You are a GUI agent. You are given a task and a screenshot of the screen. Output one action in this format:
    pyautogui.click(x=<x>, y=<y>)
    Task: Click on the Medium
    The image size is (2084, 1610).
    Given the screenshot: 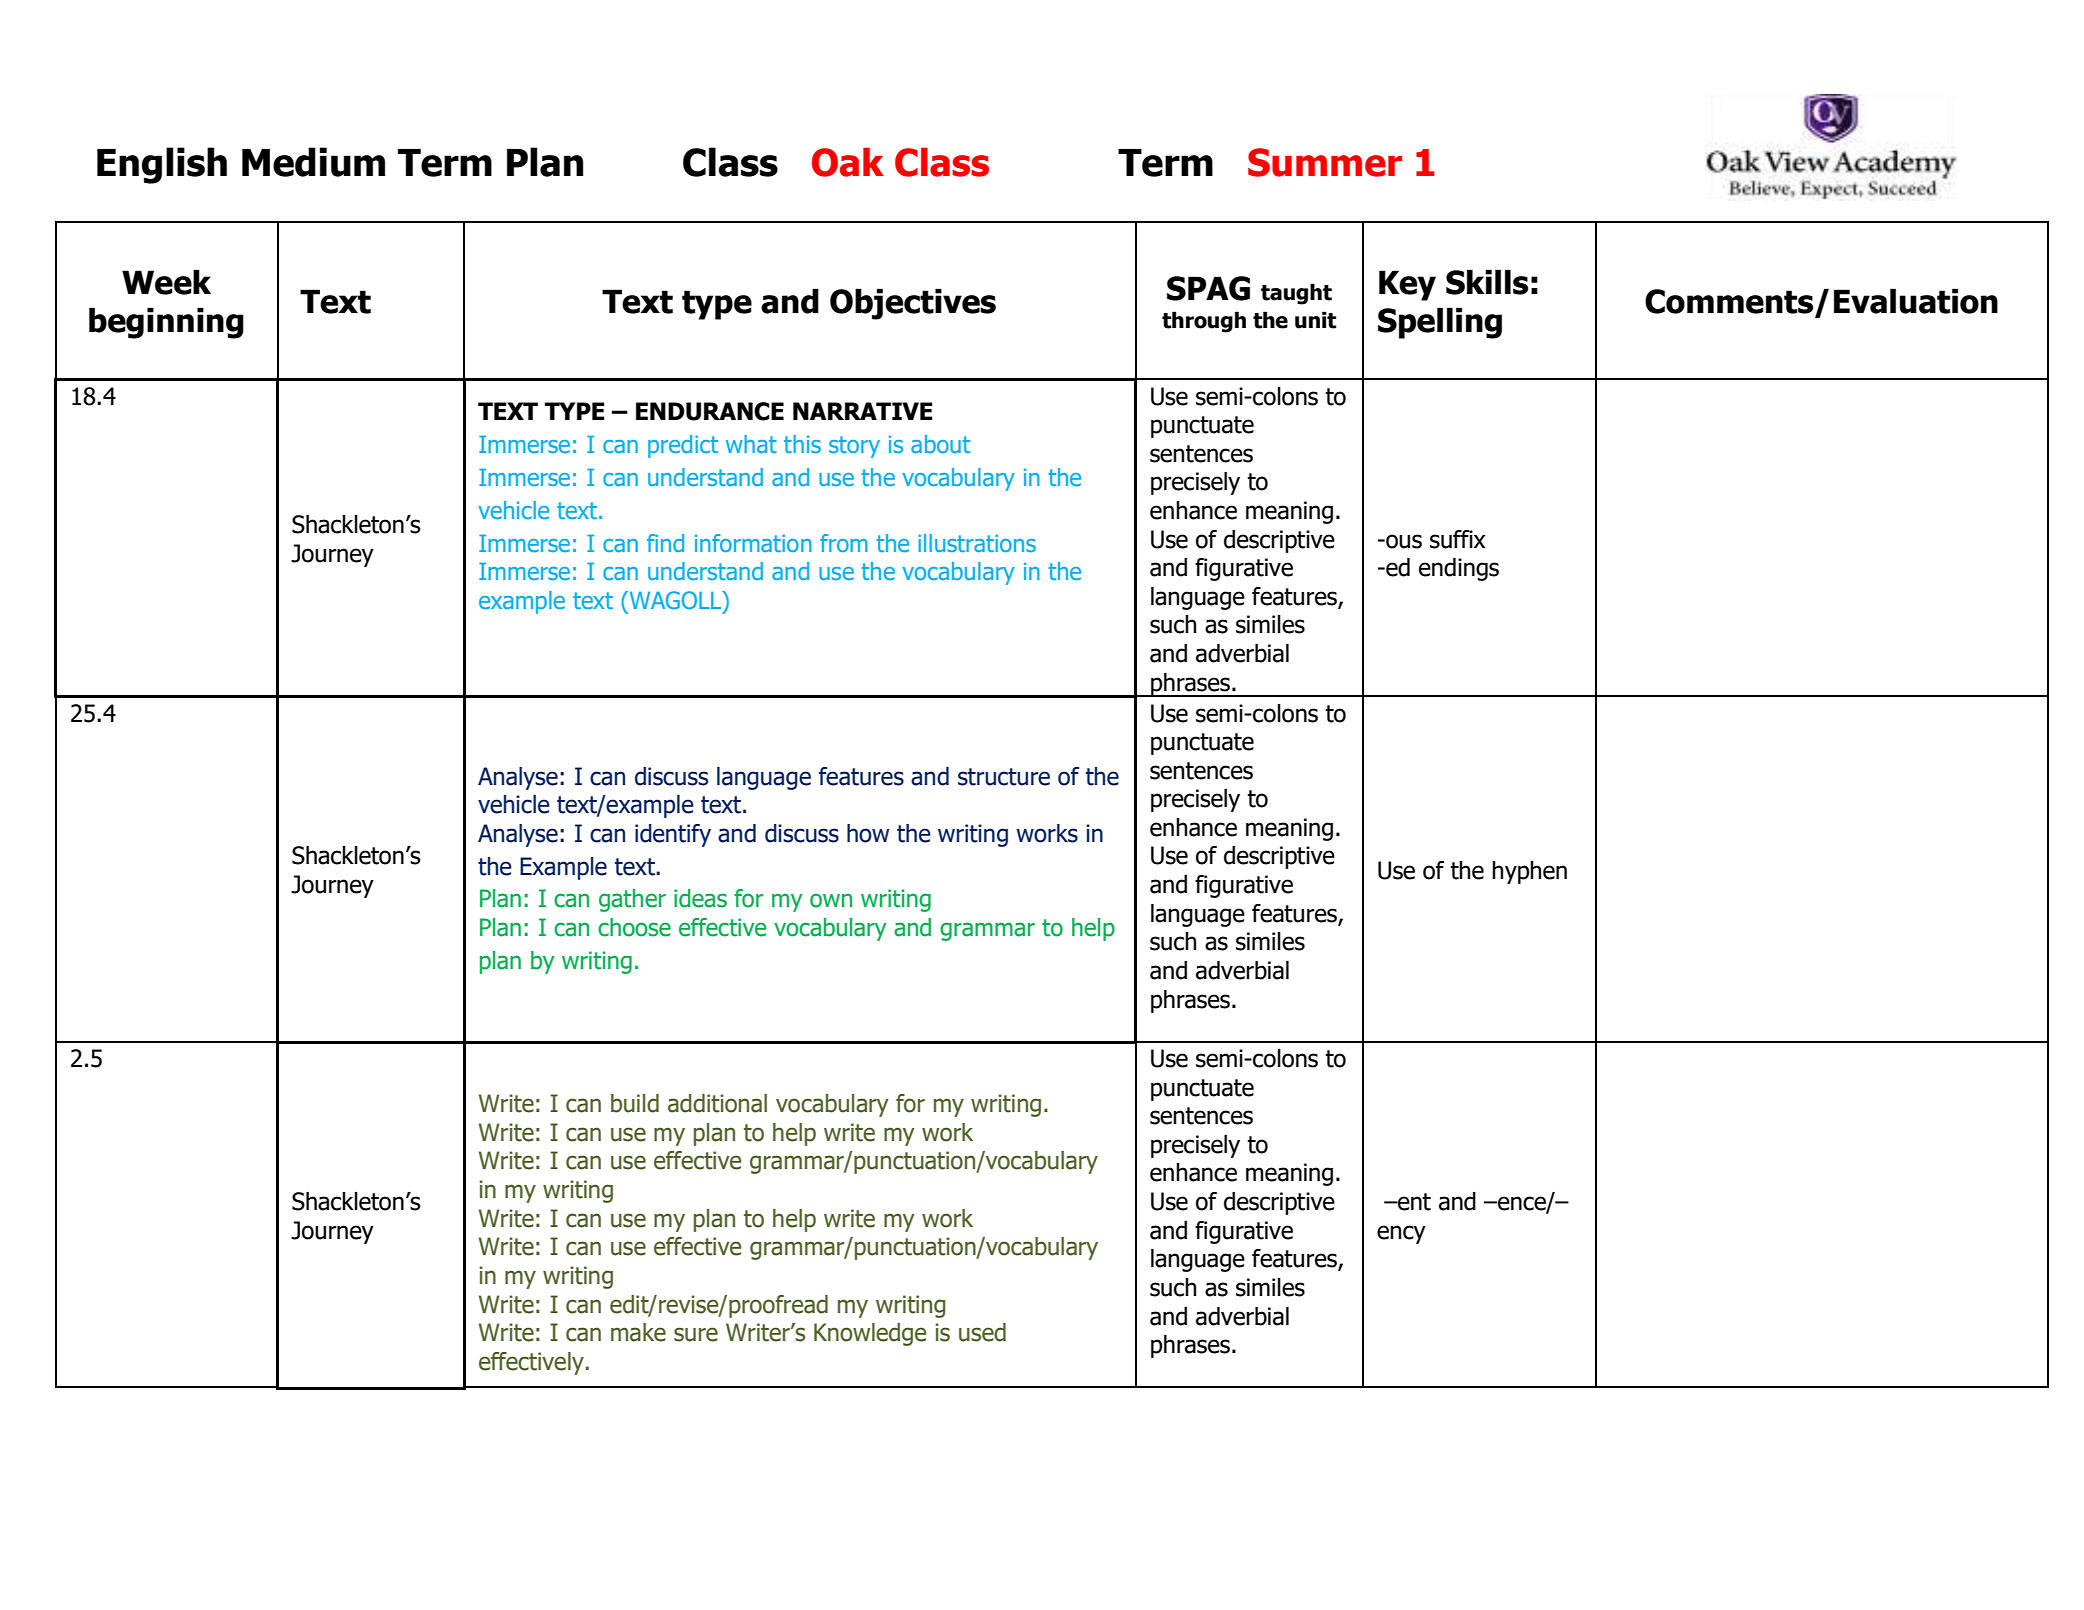 What is the action you would take?
    pyautogui.click(x=313, y=162)
